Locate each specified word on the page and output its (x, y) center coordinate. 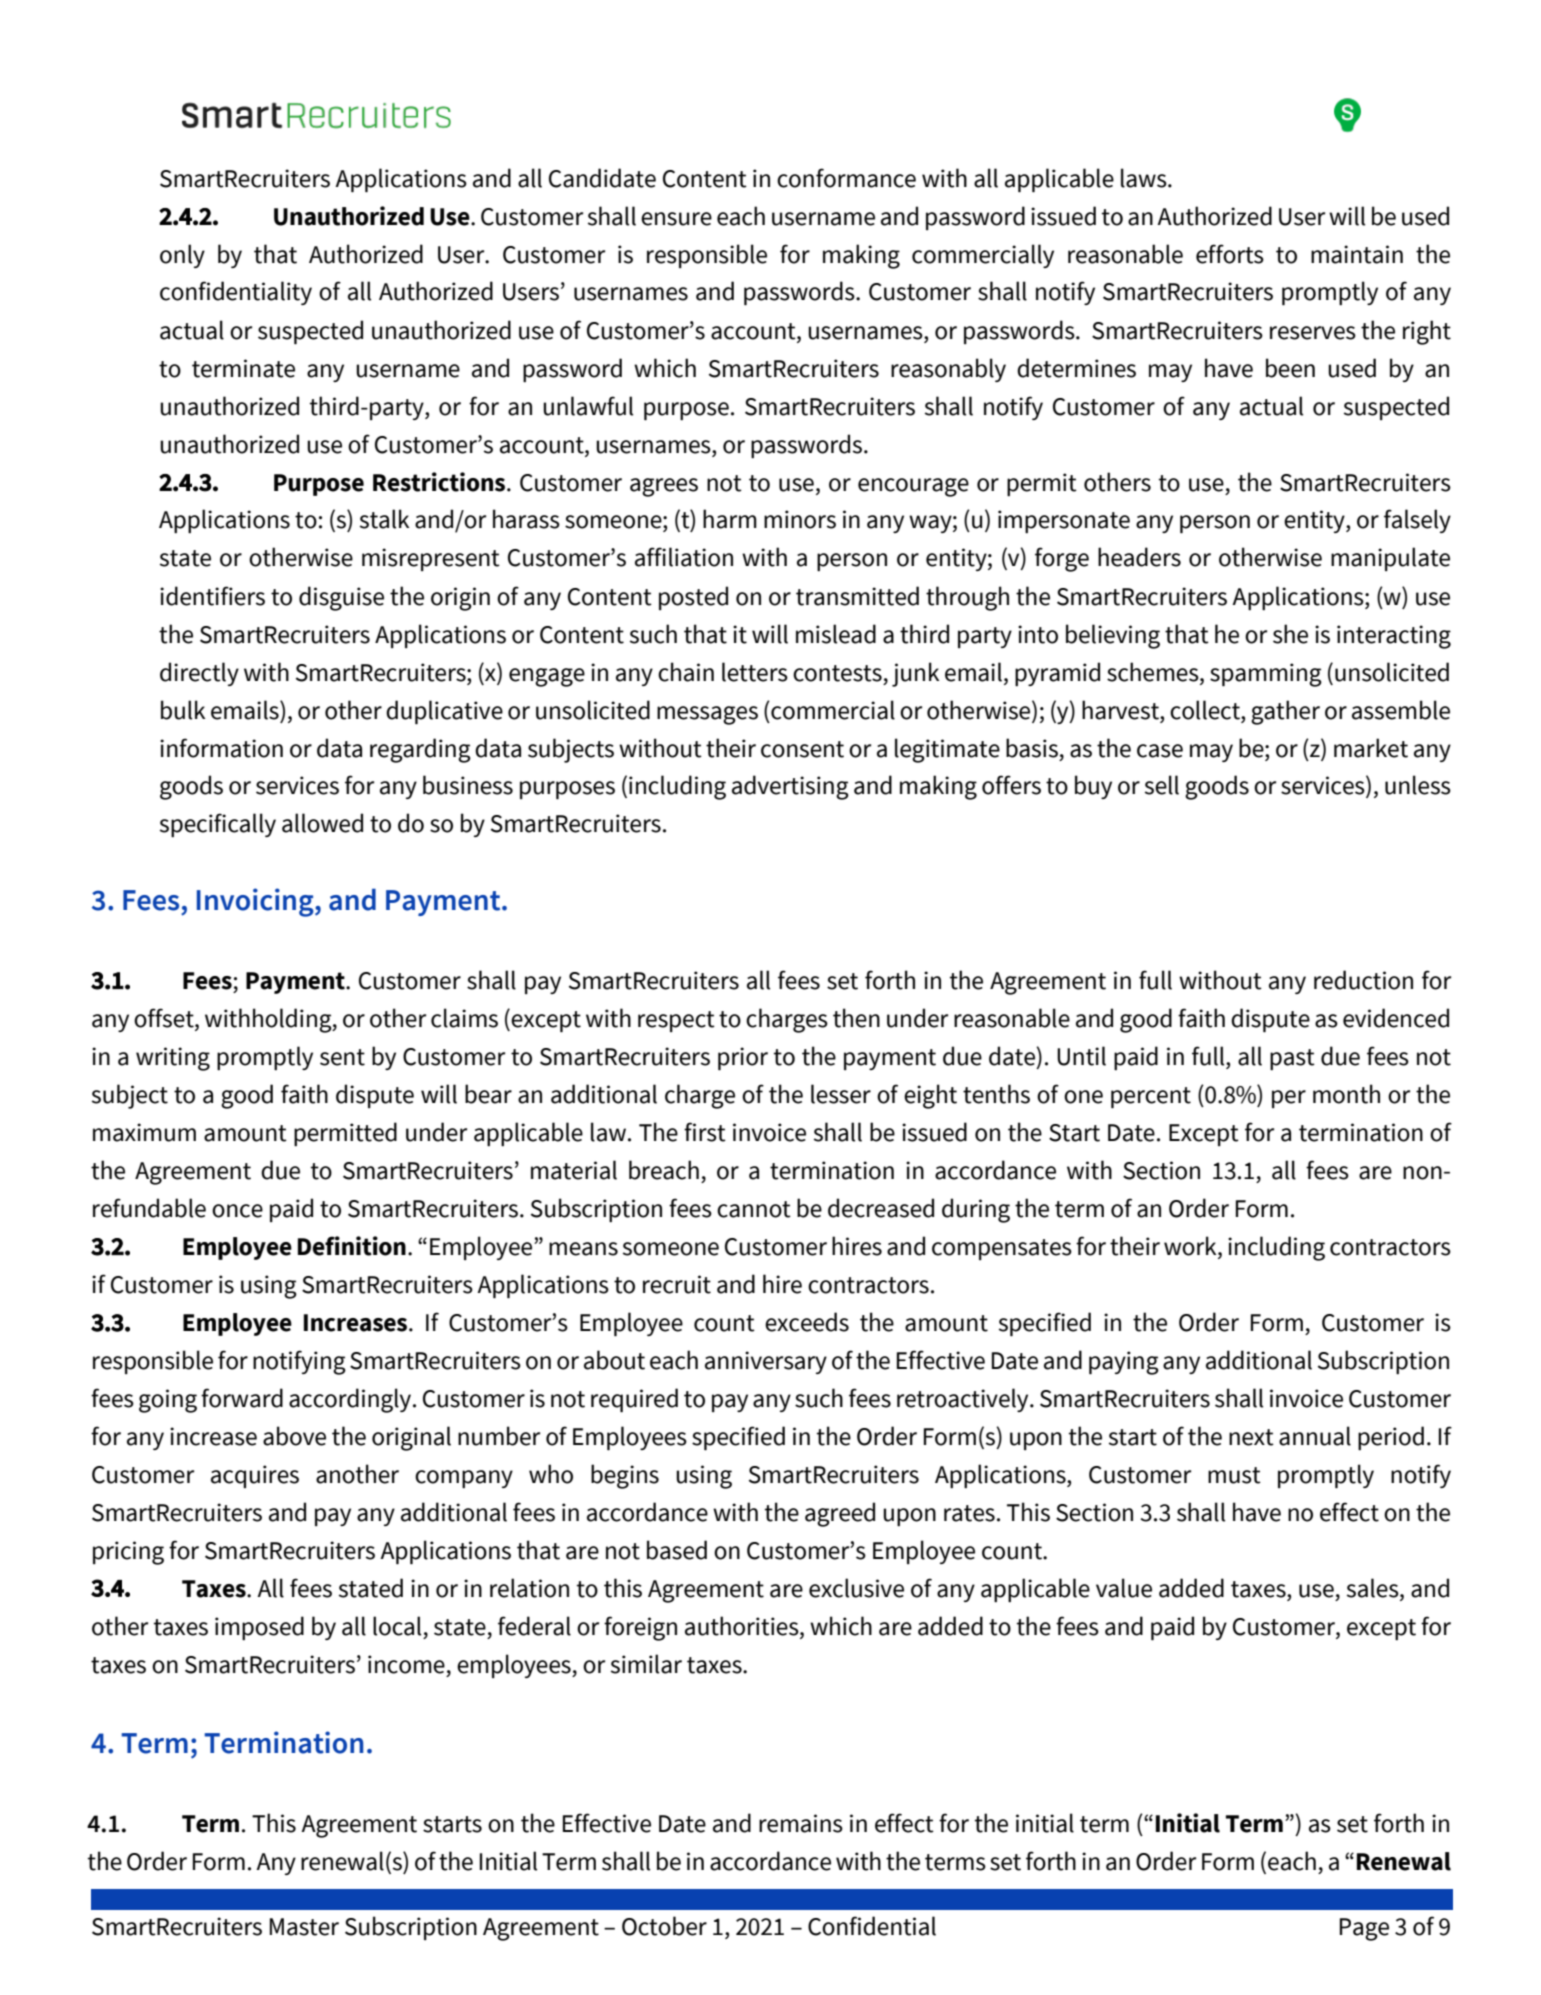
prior (743, 1058)
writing (173, 1059)
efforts (1230, 254)
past (1292, 1059)
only (182, 256)
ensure (676, 219)
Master (304, 1927)
